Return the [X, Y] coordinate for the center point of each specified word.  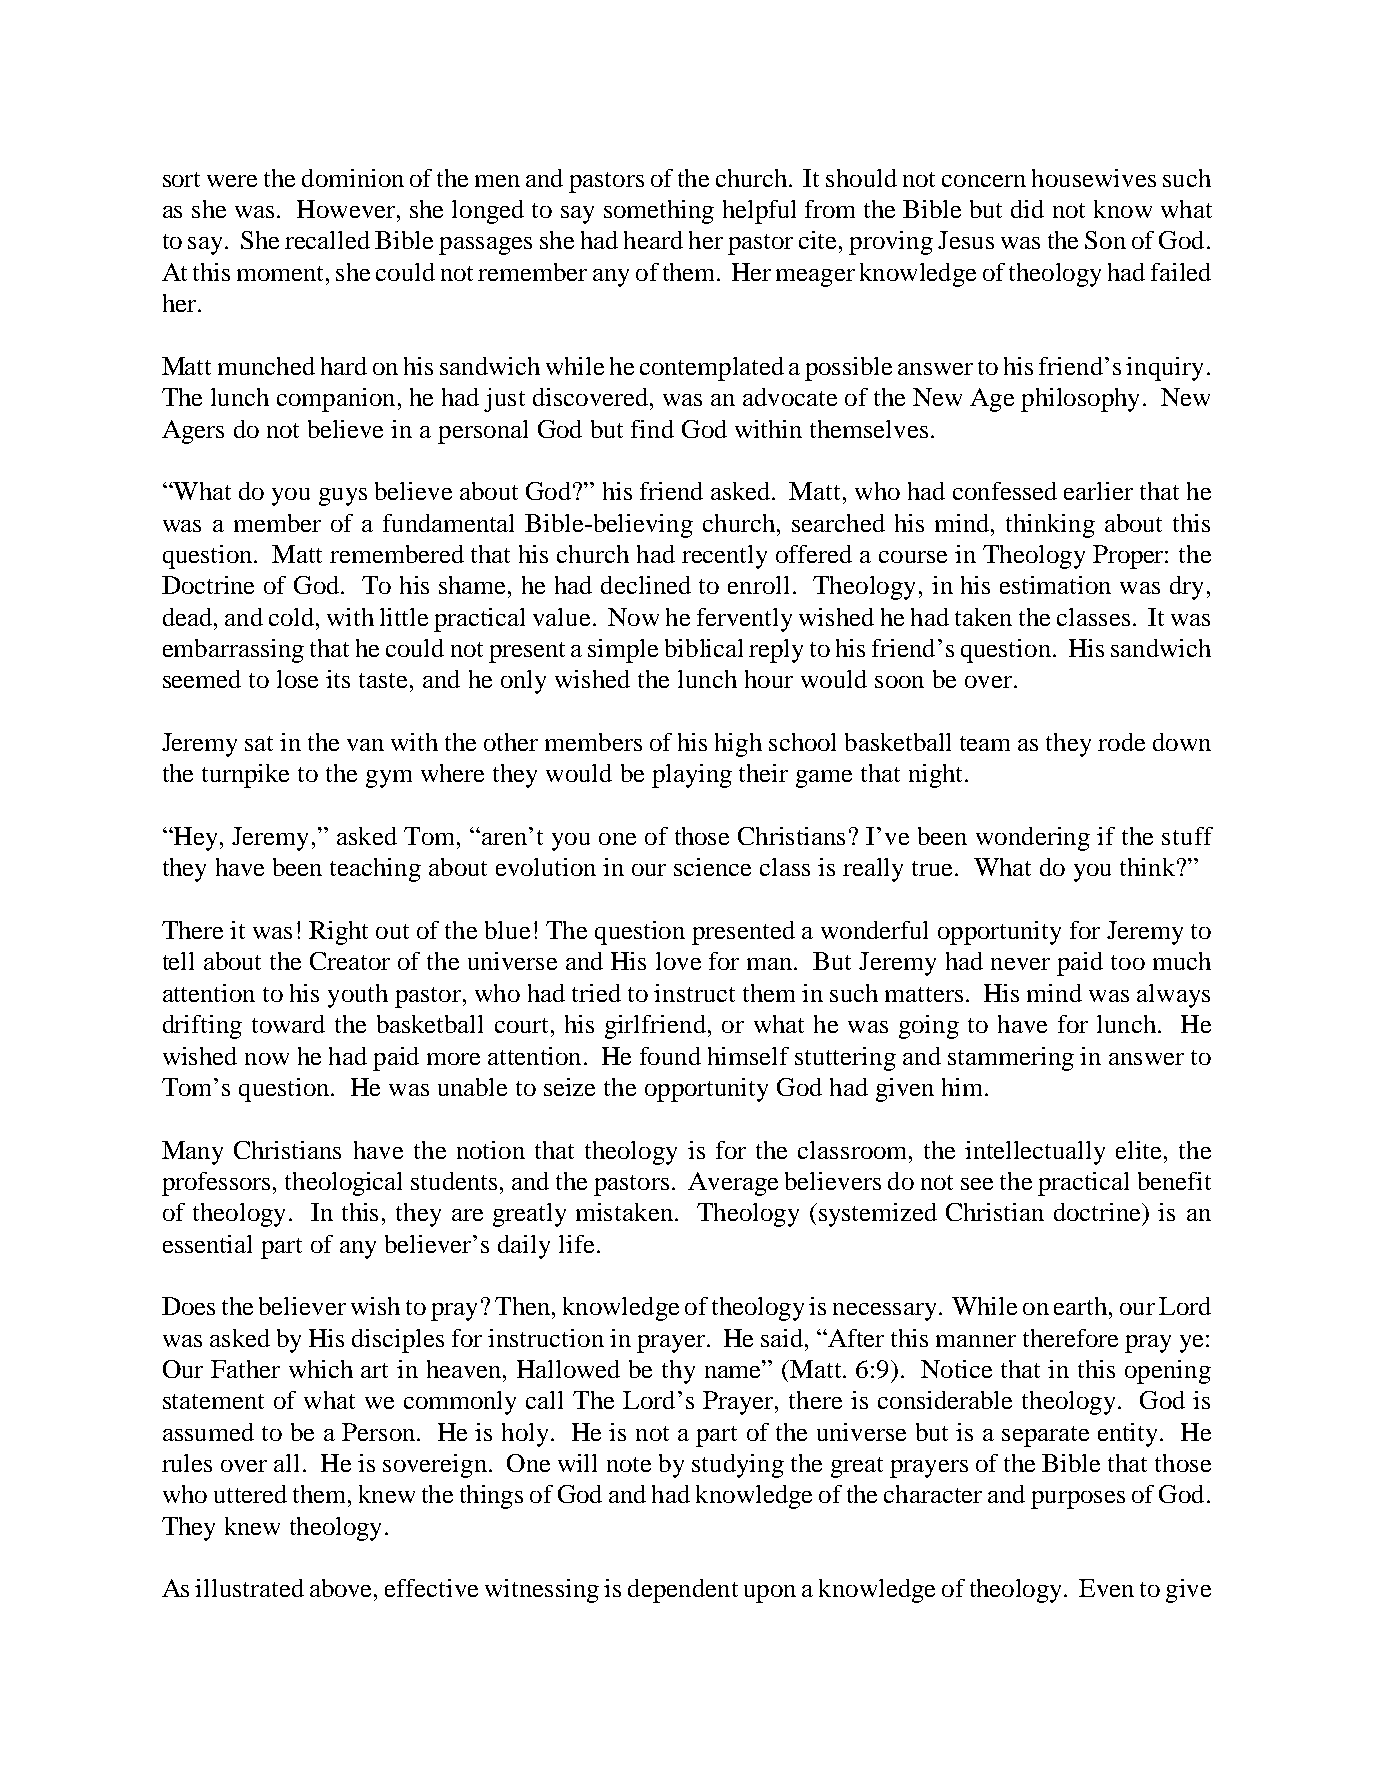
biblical [704, 648]
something [659, 212]
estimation [1055, 585]
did [1027, 209]
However [347, 209]
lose [297, 679]
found [670, 1056]
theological [343, 1184]
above [342, 1588]
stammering [1011, 1059]
